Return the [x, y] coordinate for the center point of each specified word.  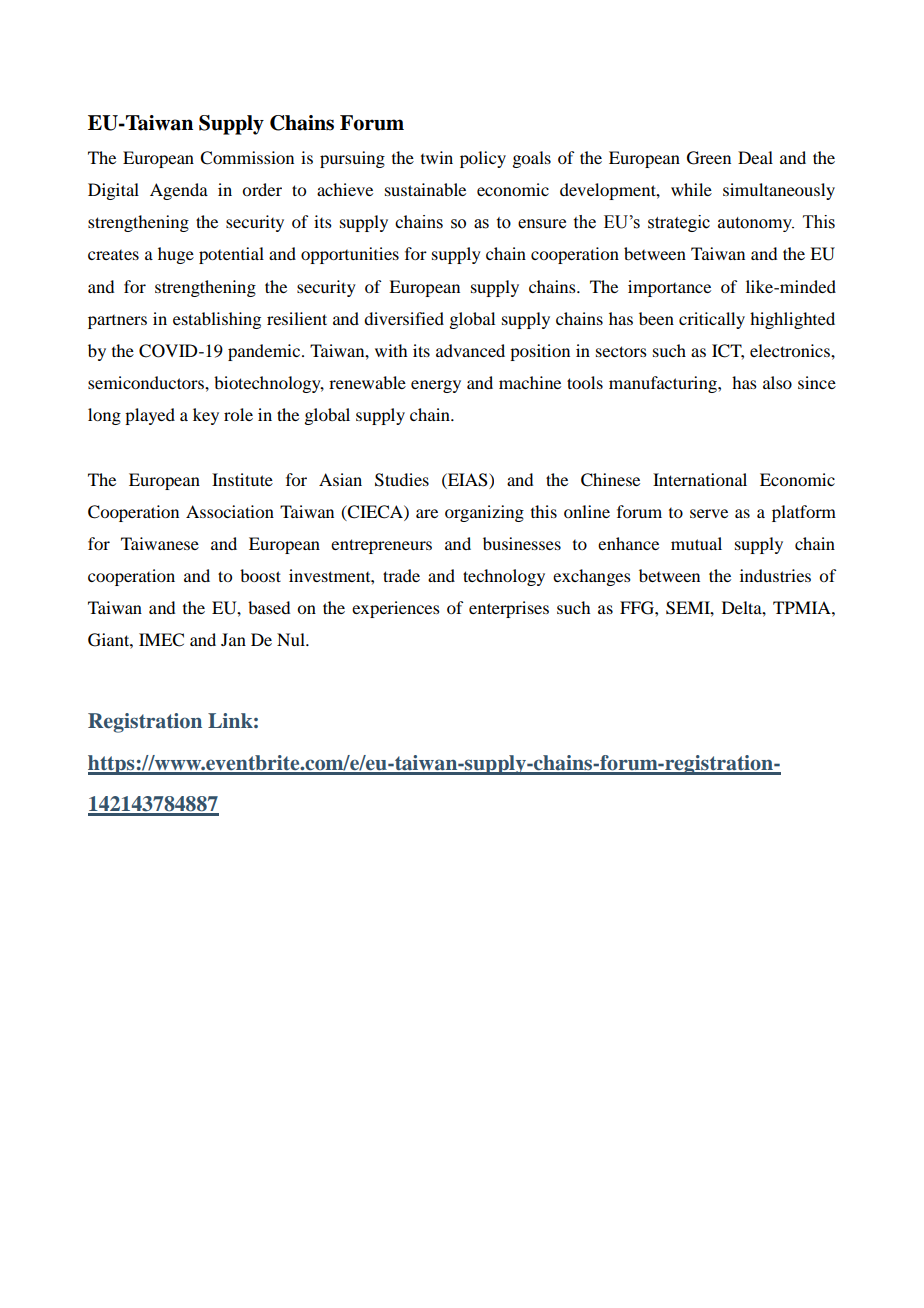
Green [709, 158]
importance [669, 288]
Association [230, 511]
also [777, 382]
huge [176, 255]
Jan [233, 639]
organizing [484, 513]
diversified [404, 318]
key [206, 416]
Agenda [179, 191]
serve [709, 513]
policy [483, 159]
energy [436, 386]
